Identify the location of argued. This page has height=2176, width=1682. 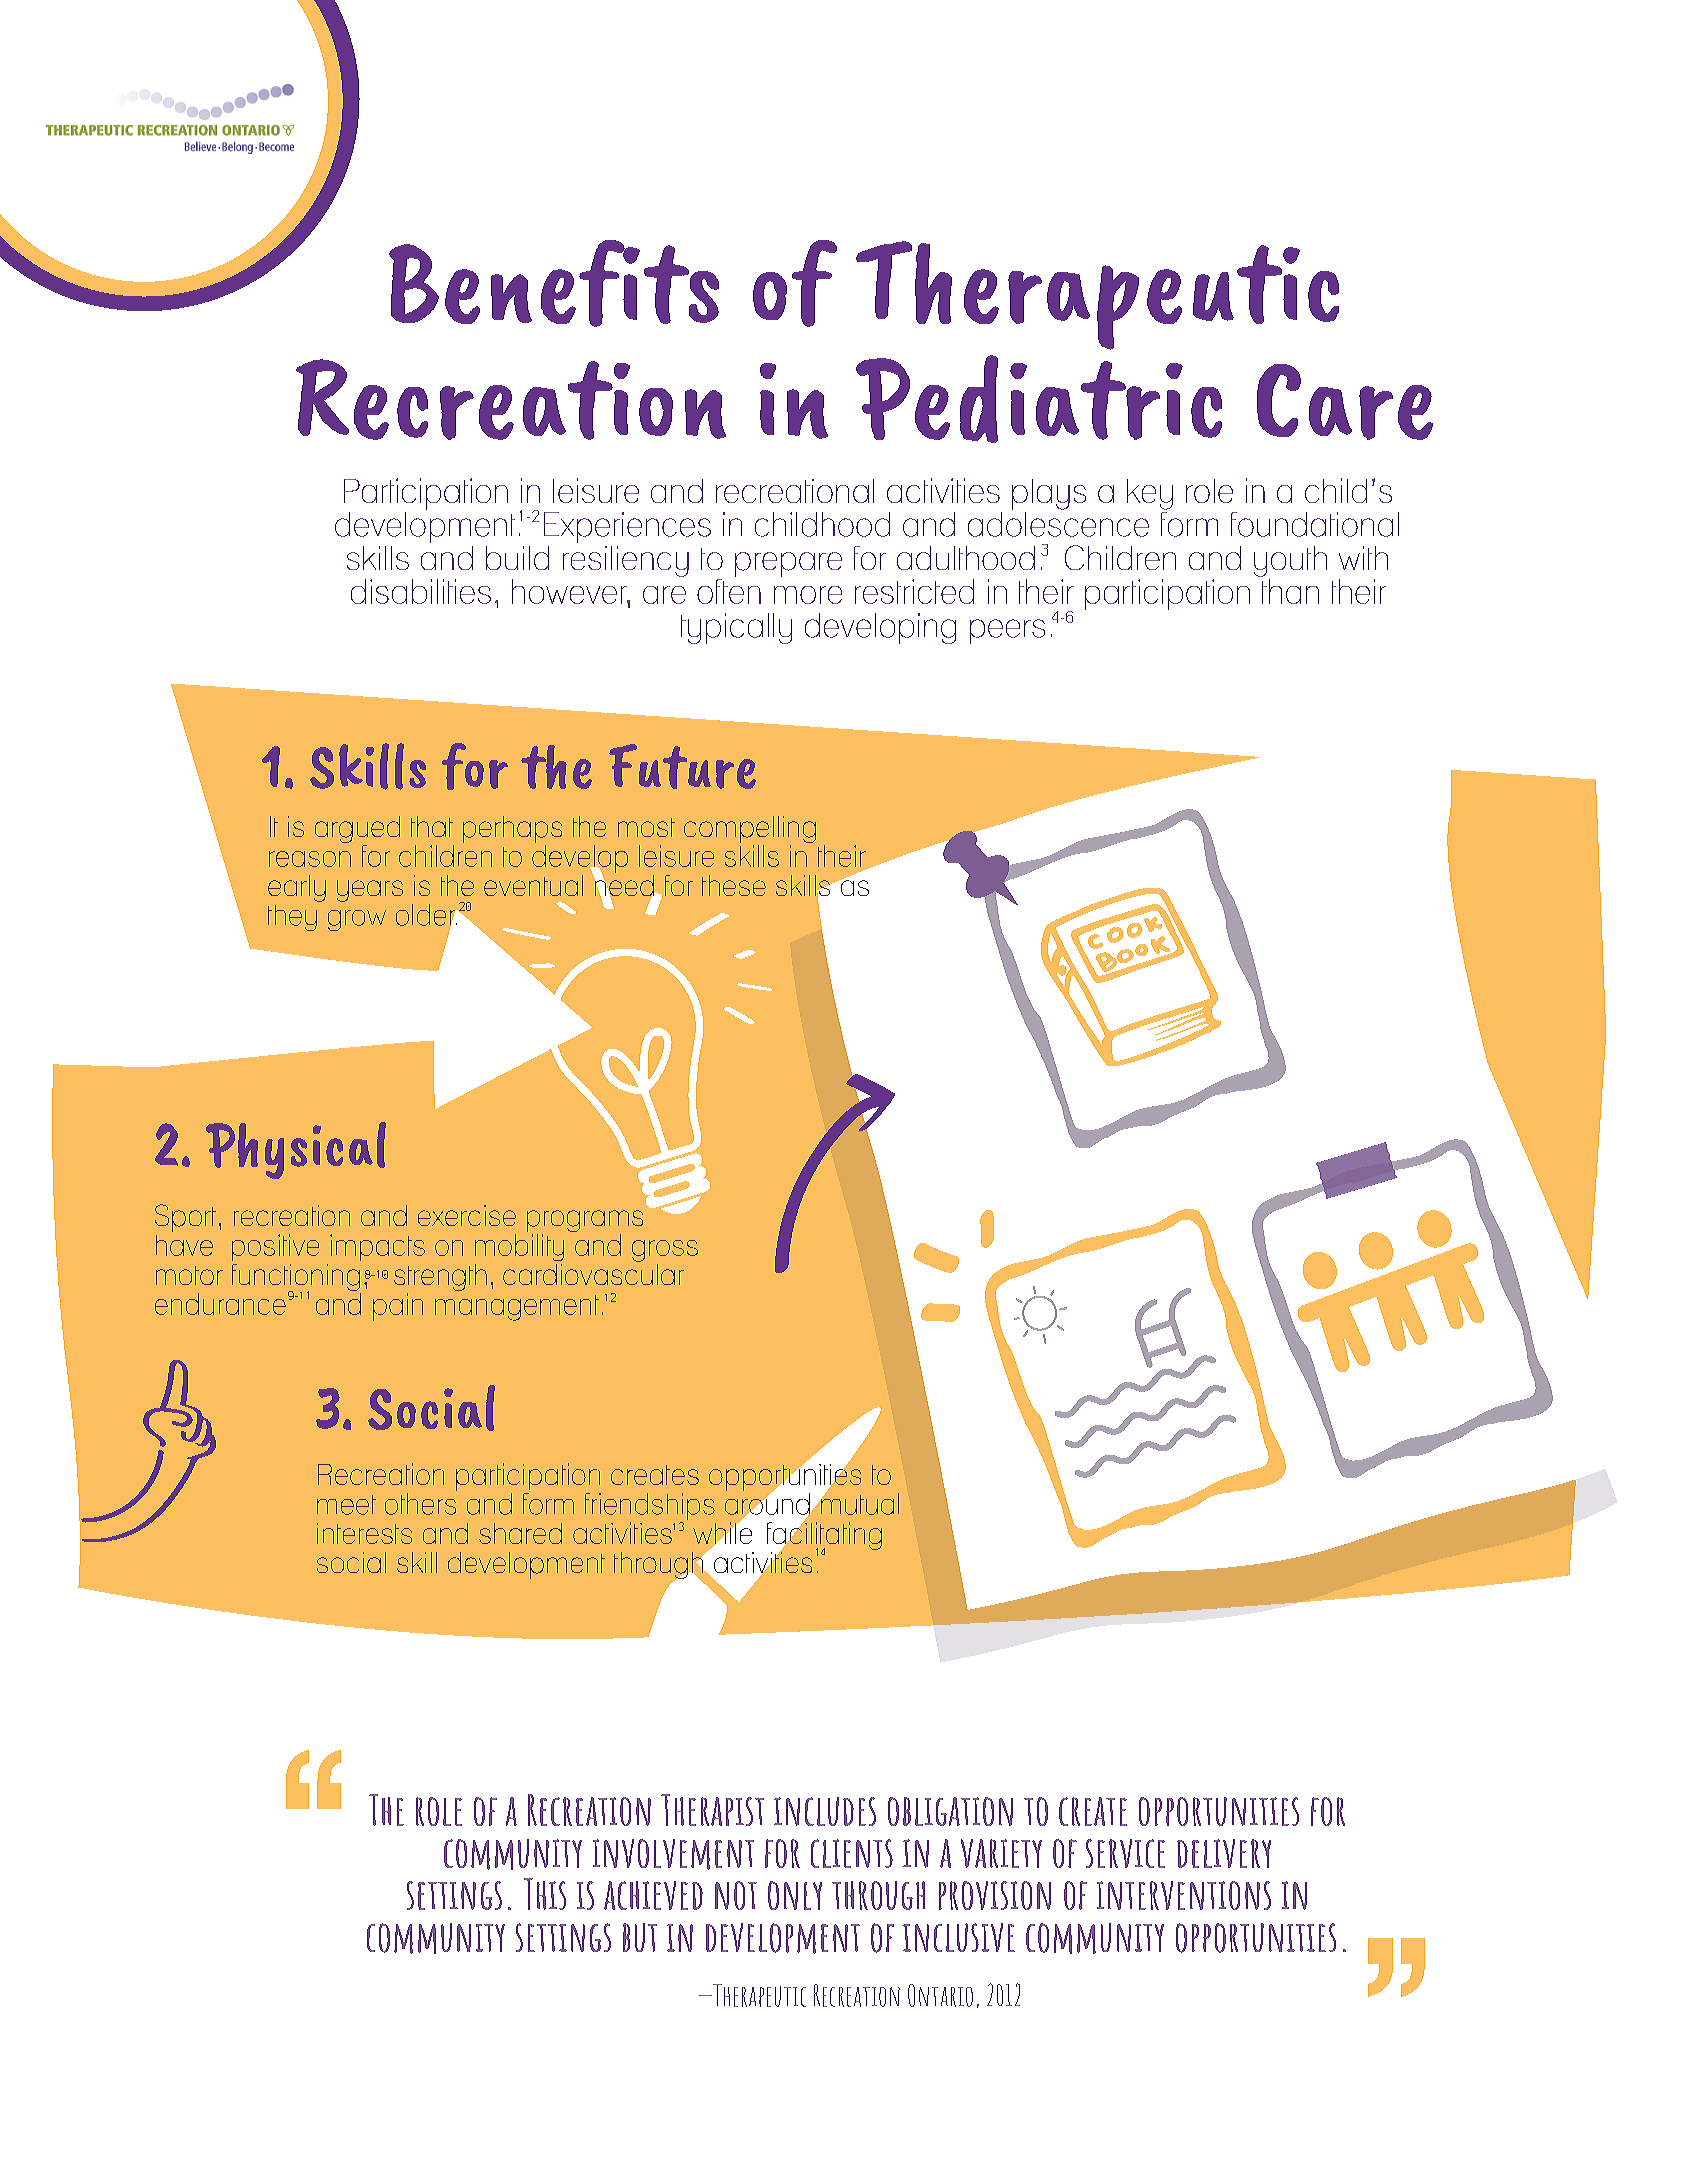
(357, 831).
